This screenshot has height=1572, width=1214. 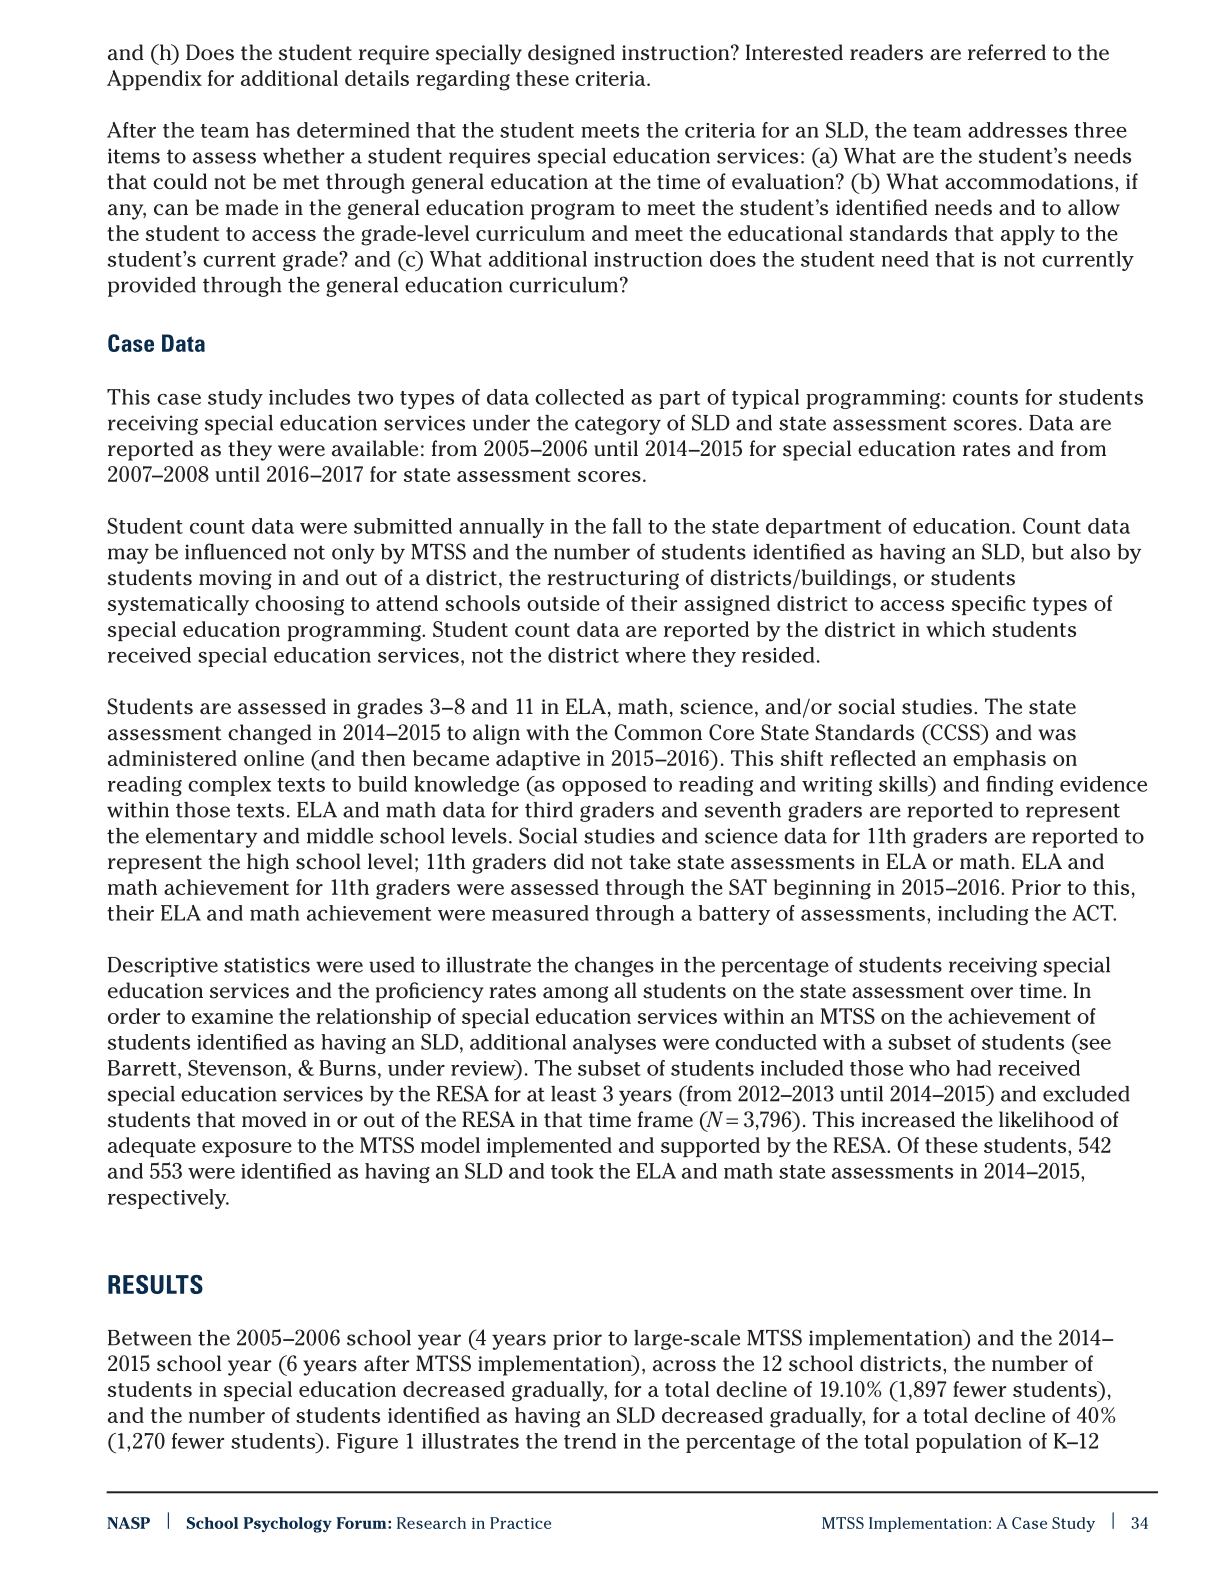 What do you see at coordinates (613, 580) in the screenshot?
I see `restructuring` at bounding box center [613, 580].
